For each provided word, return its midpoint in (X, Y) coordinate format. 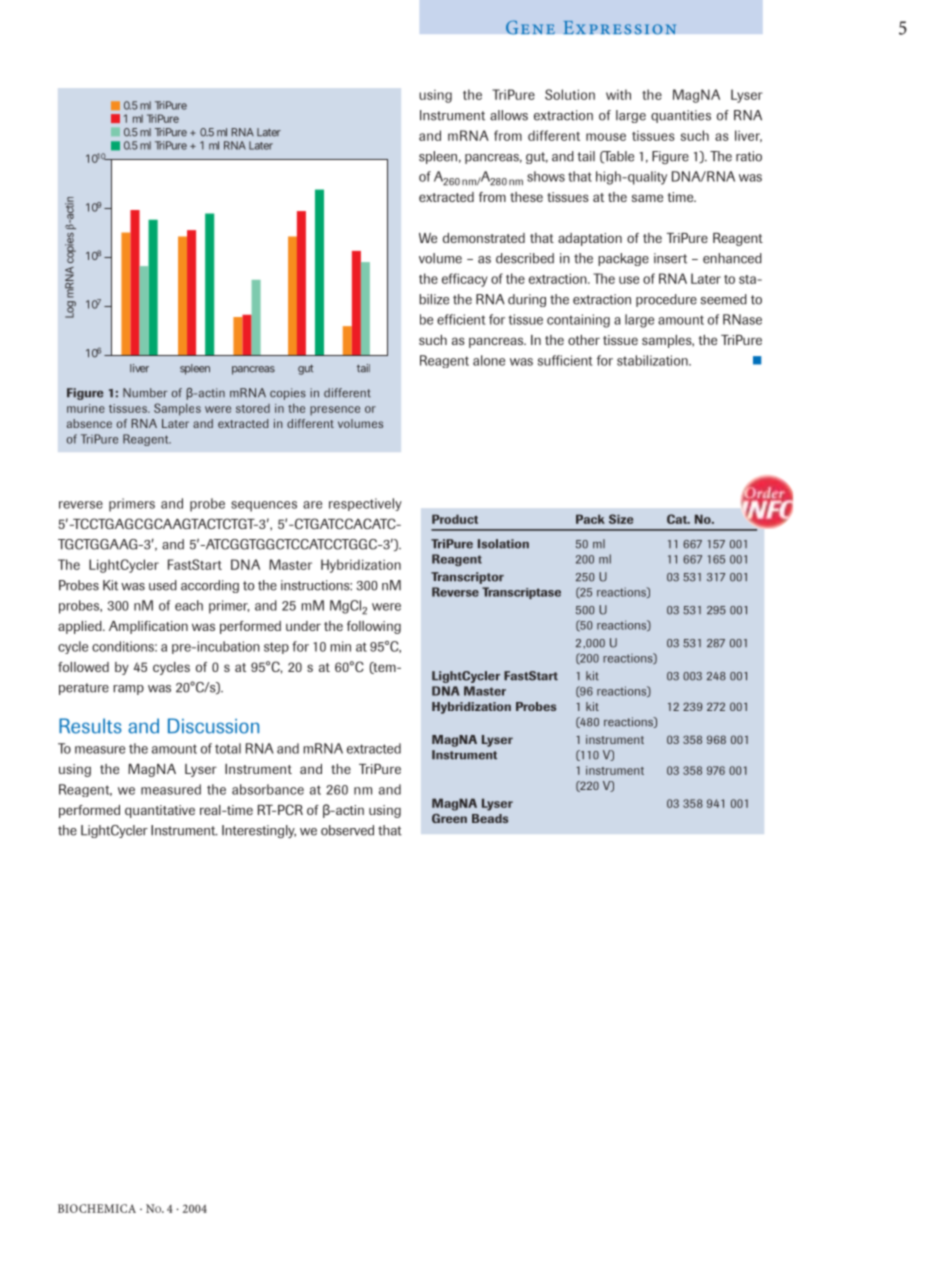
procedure (666, 300)
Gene (530, 27)
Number (145, 393)
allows (509, 115)
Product (455, 519)
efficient (461, 319)
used (163, 585)
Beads (490, 818)
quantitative (160, 811)
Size (621, 519)
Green (449, 818)
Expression (619, 28)
